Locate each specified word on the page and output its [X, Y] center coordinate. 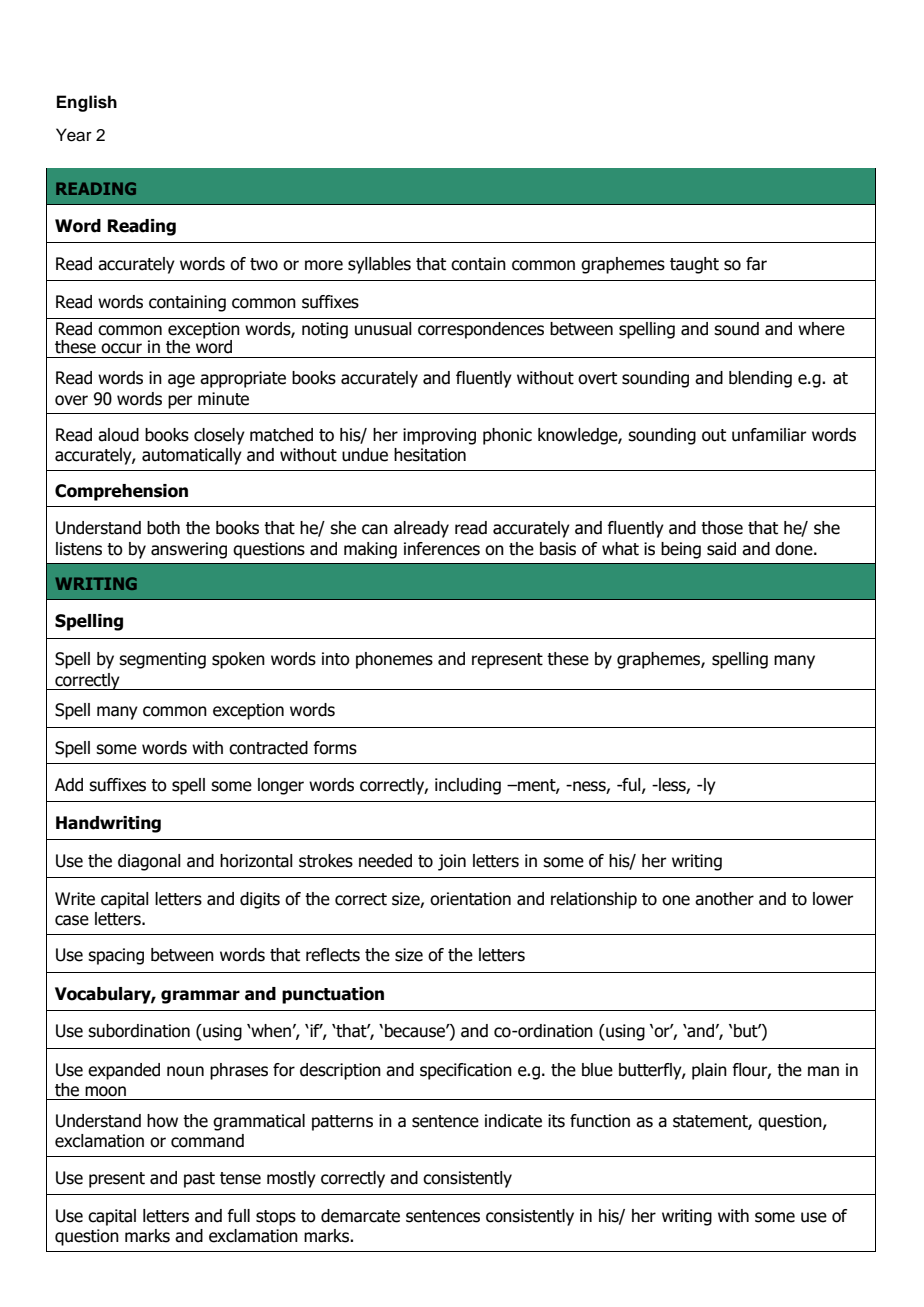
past [199, 1180]
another [724, 899]
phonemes [394, 660]
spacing [116, 956]
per [180, 402]
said [721, 549]
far [756, 264]
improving [439, 436]
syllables [379, 265]
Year [74, 135]
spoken [238, 660]
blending [760, 379]
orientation [470, 899]
